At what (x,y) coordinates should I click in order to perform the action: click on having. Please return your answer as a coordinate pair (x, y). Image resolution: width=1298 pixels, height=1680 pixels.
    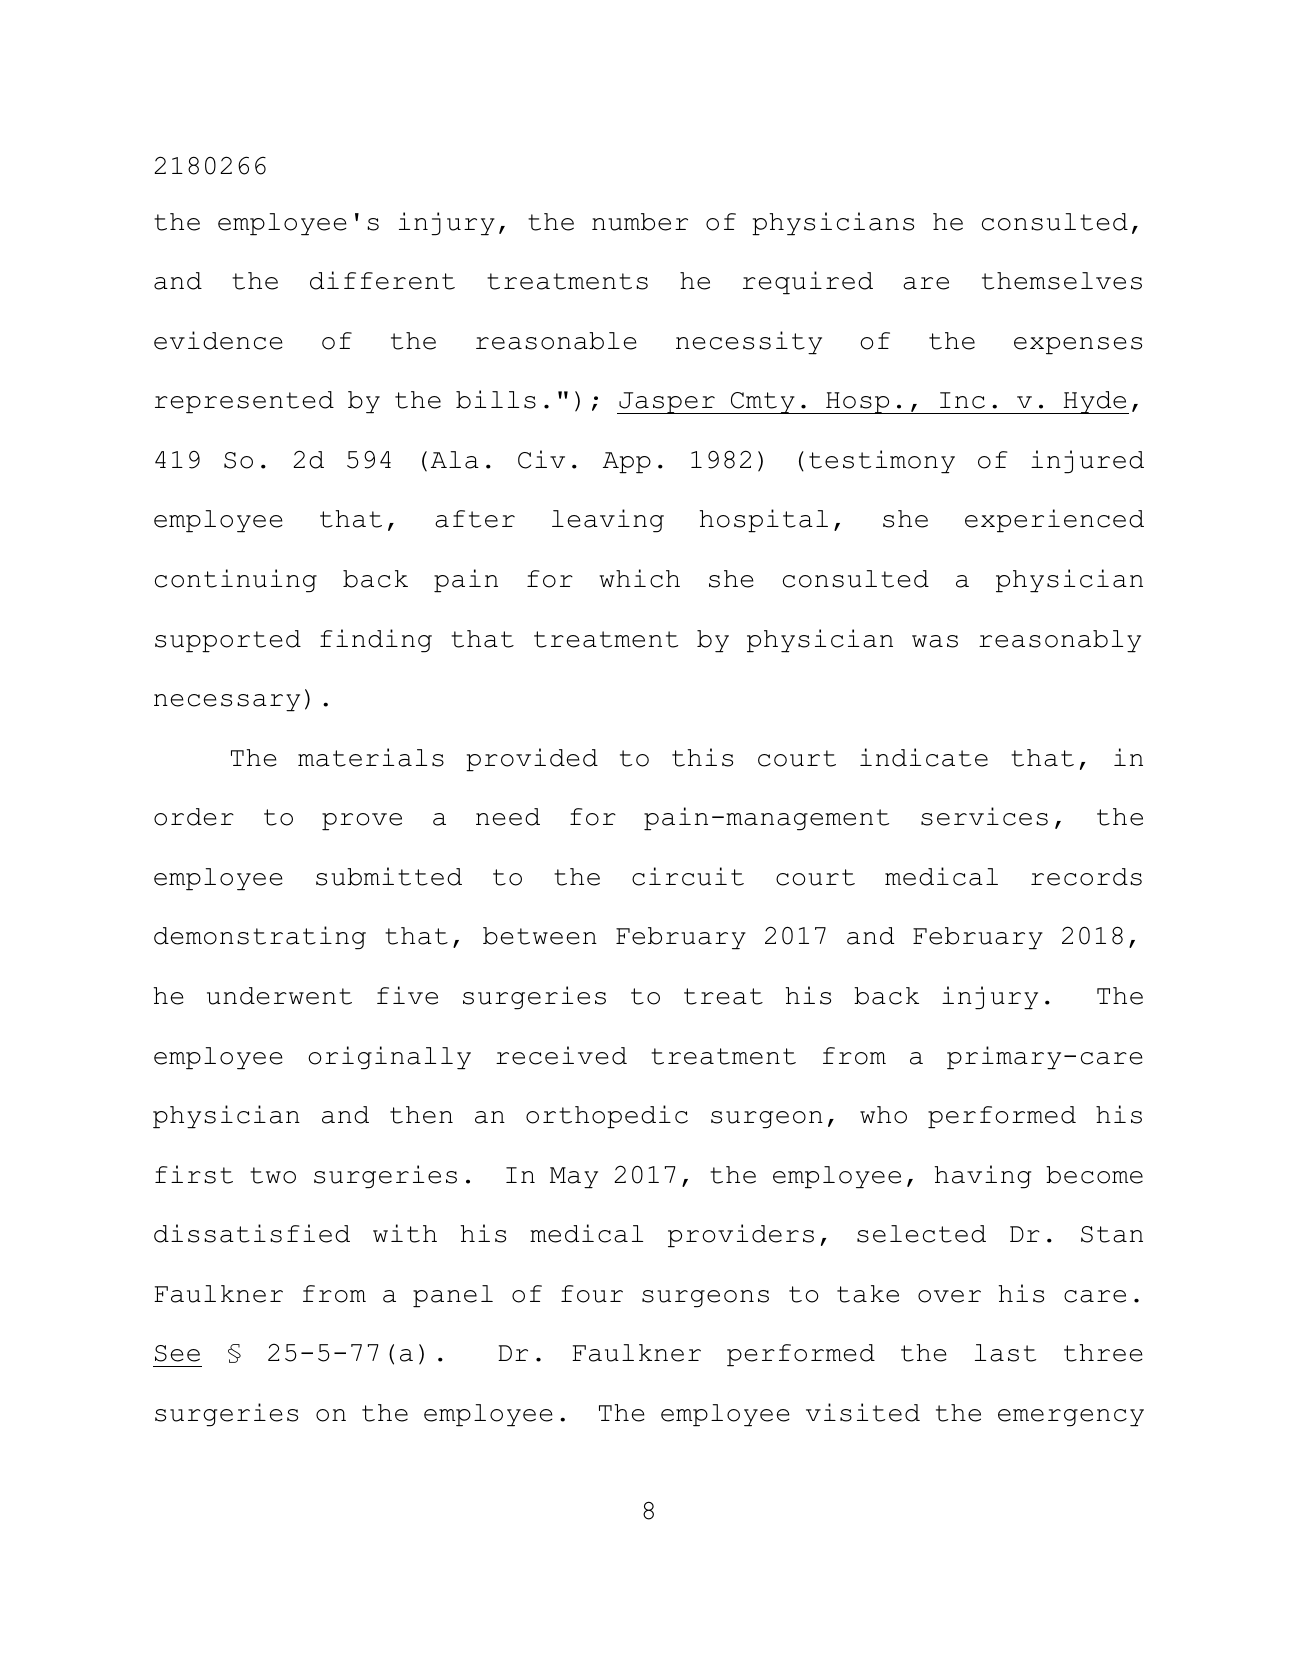
    Looking at the image, I should click on (982, 1177).
